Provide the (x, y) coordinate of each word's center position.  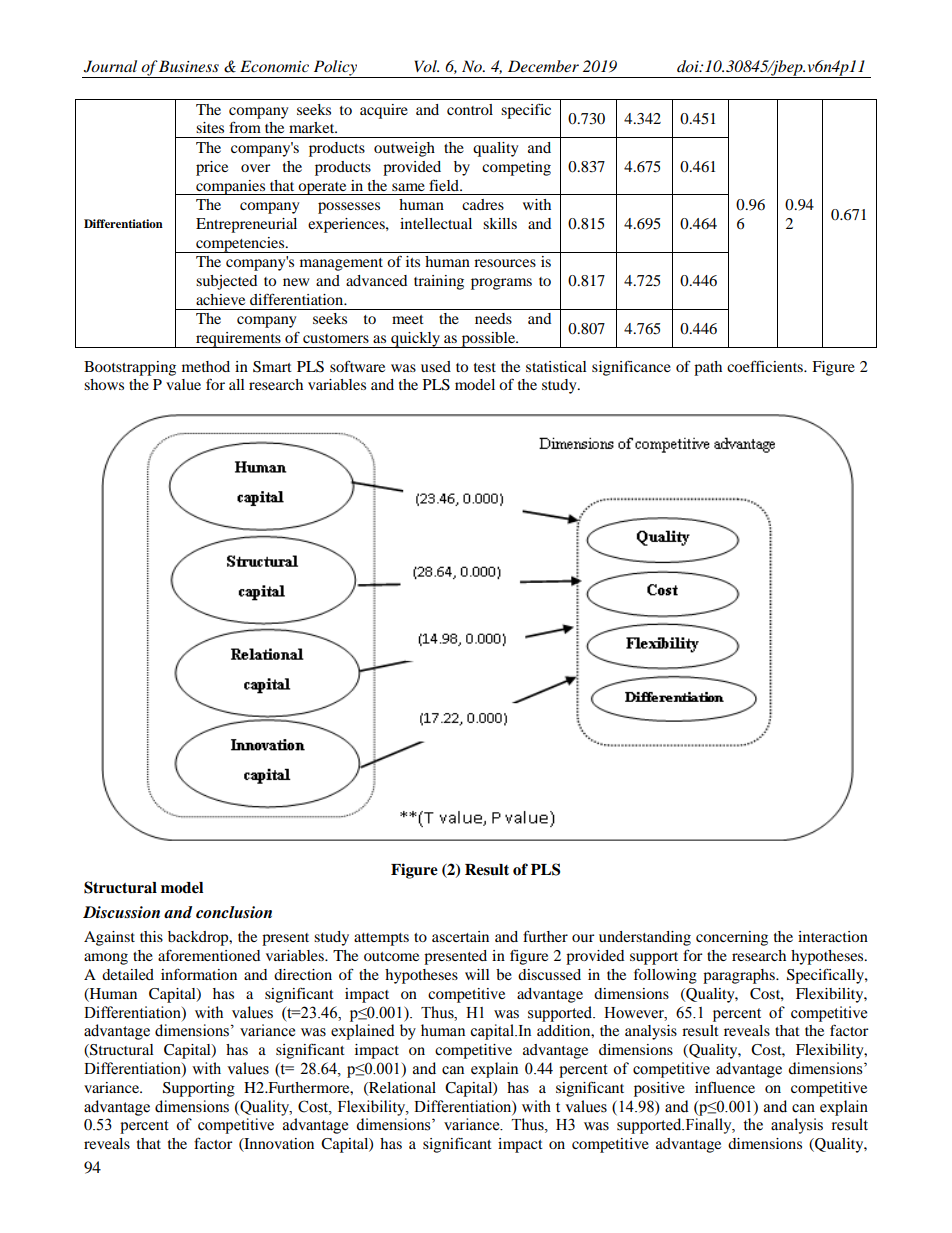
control (470, 109)
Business (189, 66)
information (199, 974)
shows (104, 384)
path (708, 368)
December (543, 66)
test (485, 367)
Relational (401, 1088)
